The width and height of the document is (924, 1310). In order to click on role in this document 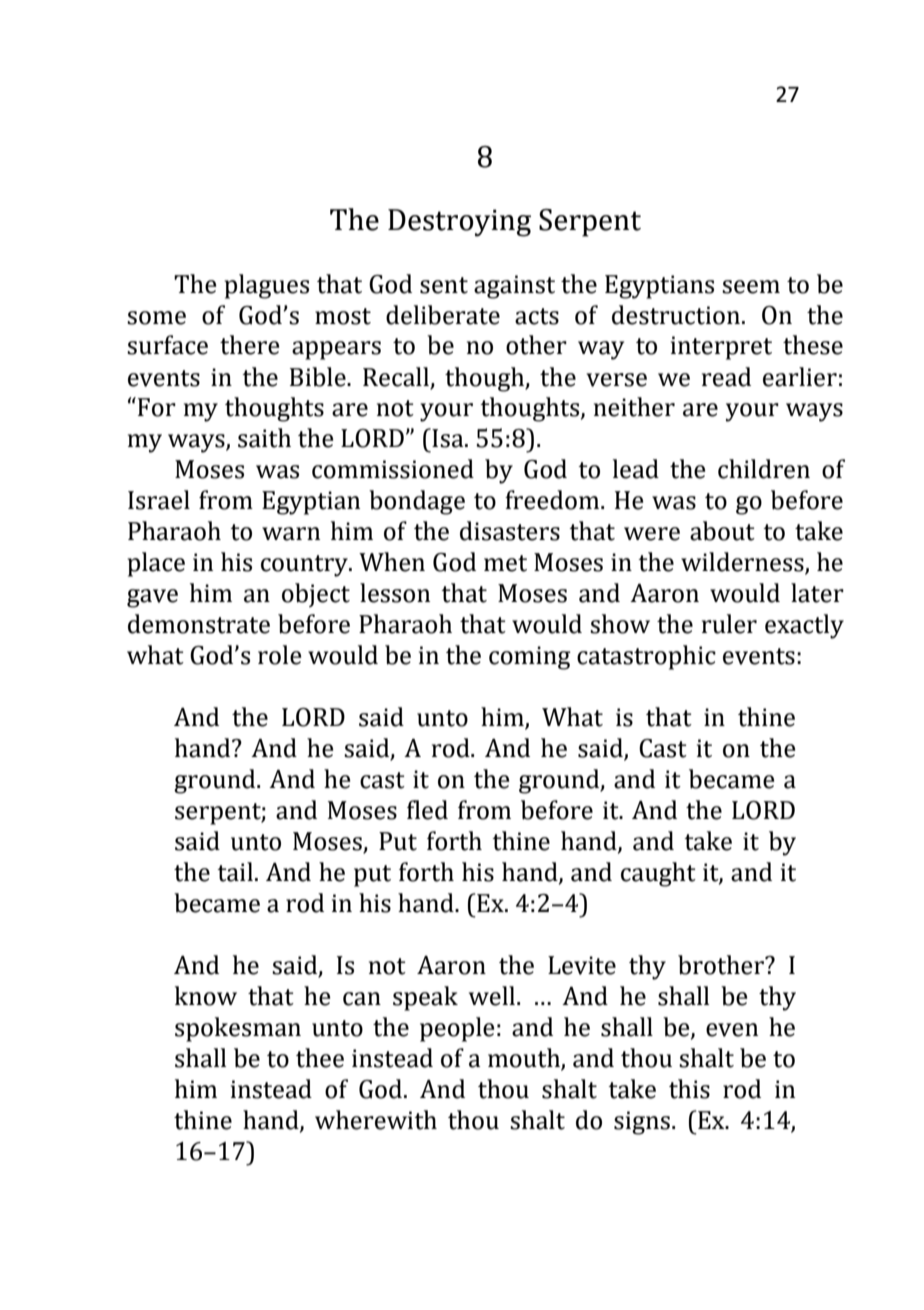, I will do `click(279, 655)`.
